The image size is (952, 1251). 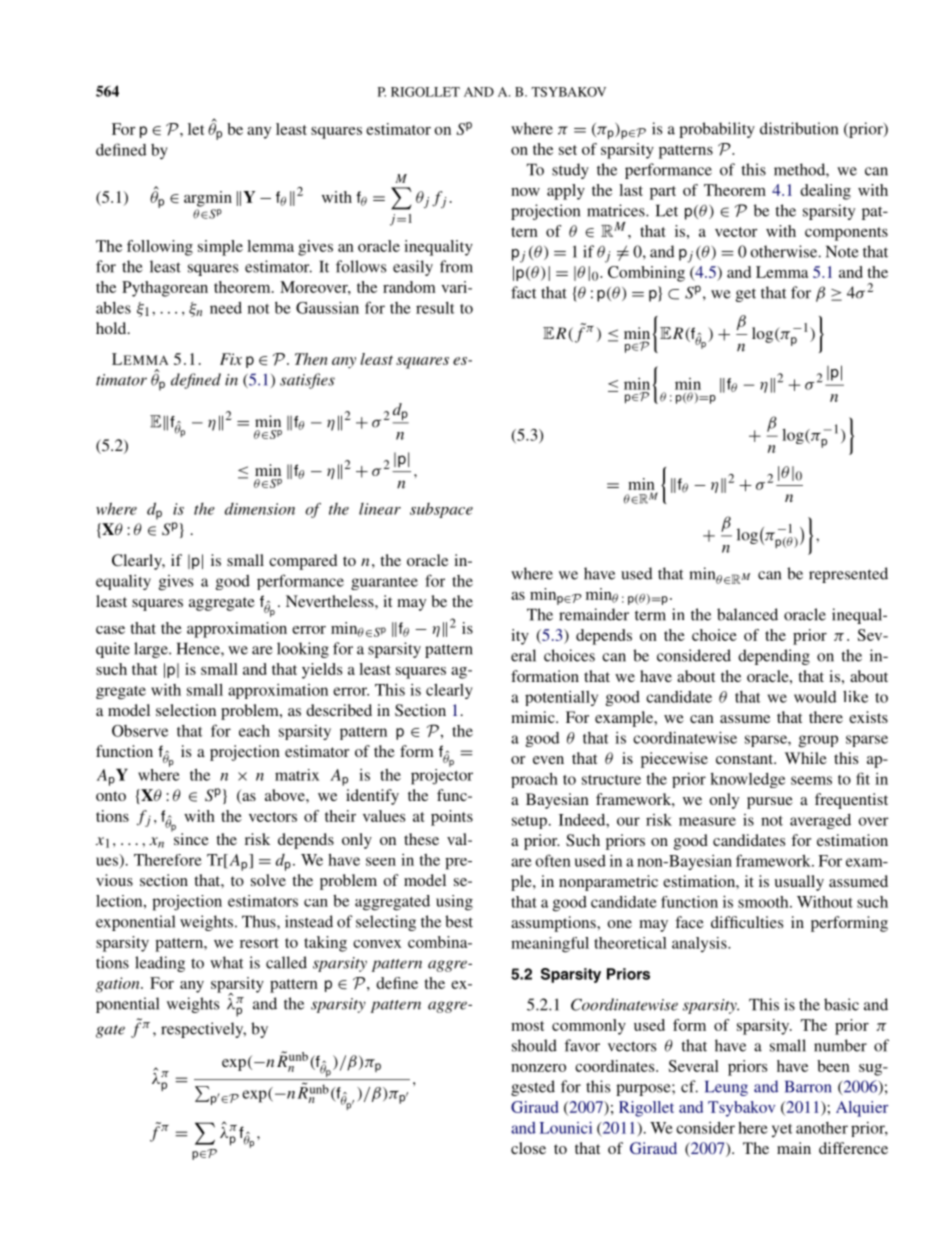 I want to click on simple, so click(x=220, y=248).
